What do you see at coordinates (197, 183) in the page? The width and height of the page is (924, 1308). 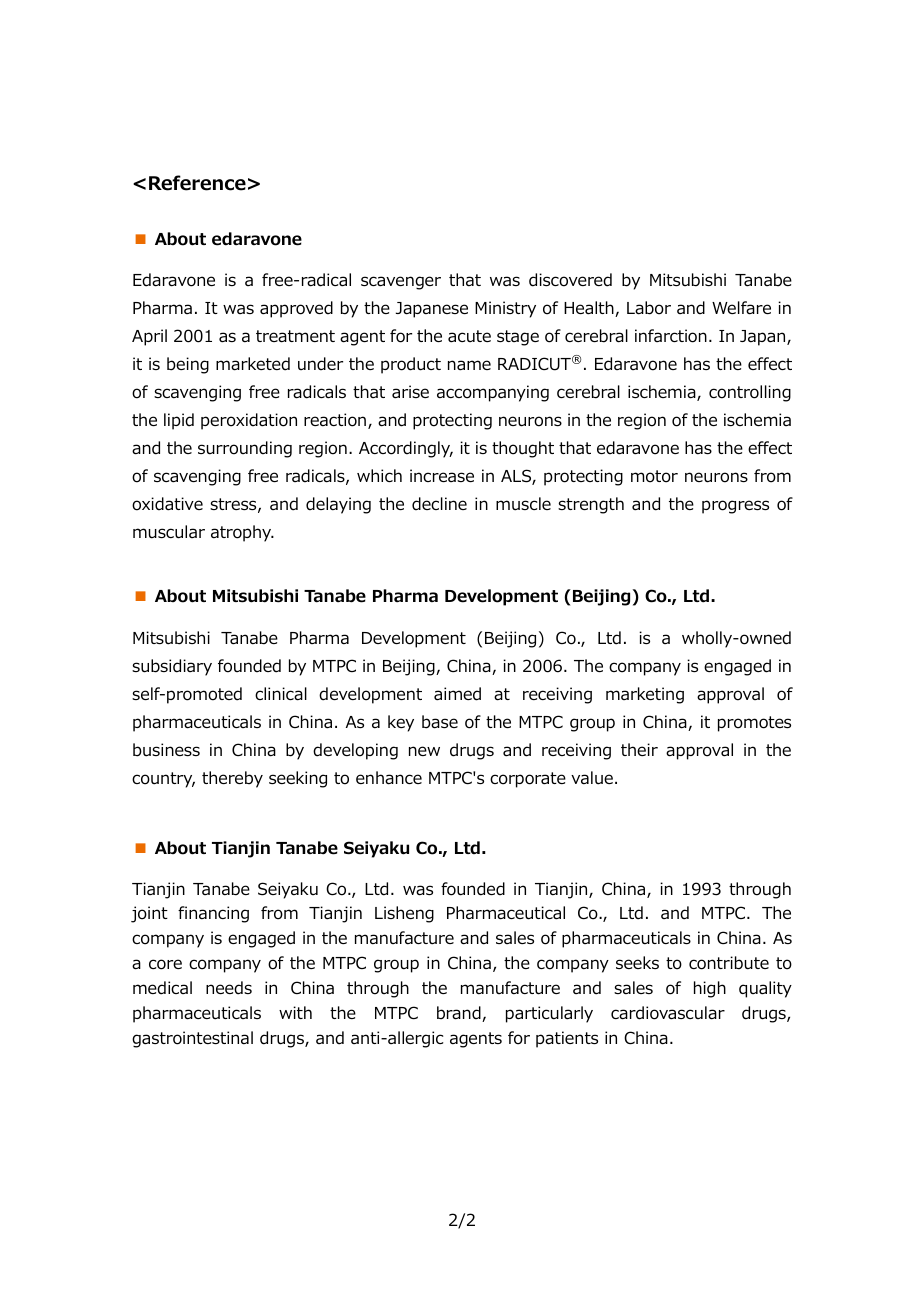 I see `Reference` at bounding box center [197, 183].
